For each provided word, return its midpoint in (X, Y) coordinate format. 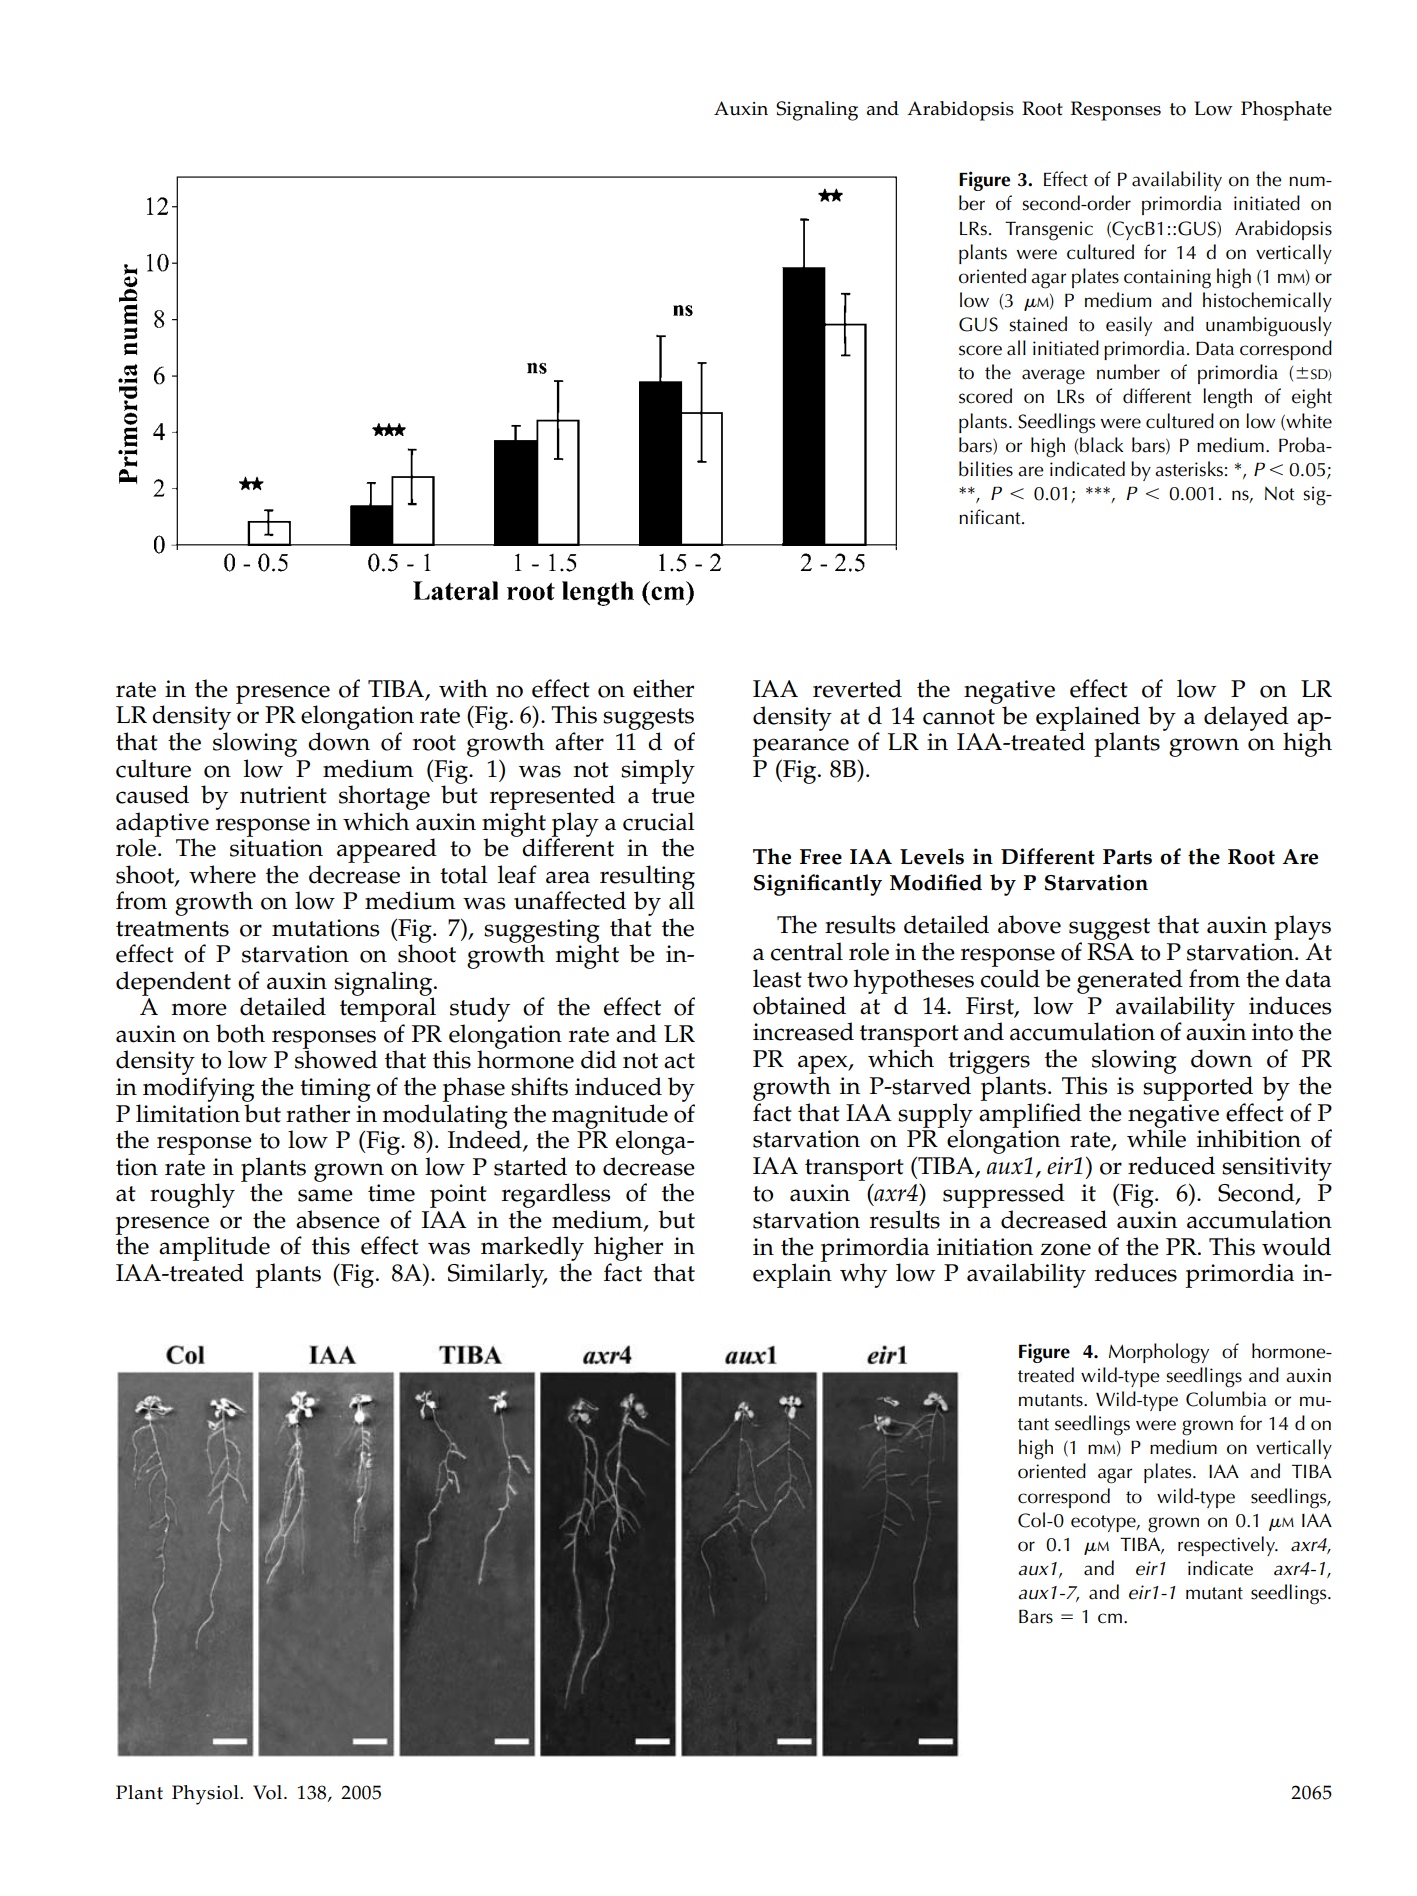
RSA (1110, 952)
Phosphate (1286, 111)
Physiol (206, 1795)
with (463, 688)
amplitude (214, 1248)
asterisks (1189, 469)
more (199, 1009)
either (663, 688)
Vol (269, 1792)
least (777, 978)
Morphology (1159, 1353)
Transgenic (1049, 231)
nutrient (283, 795)
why (863, 1275)
